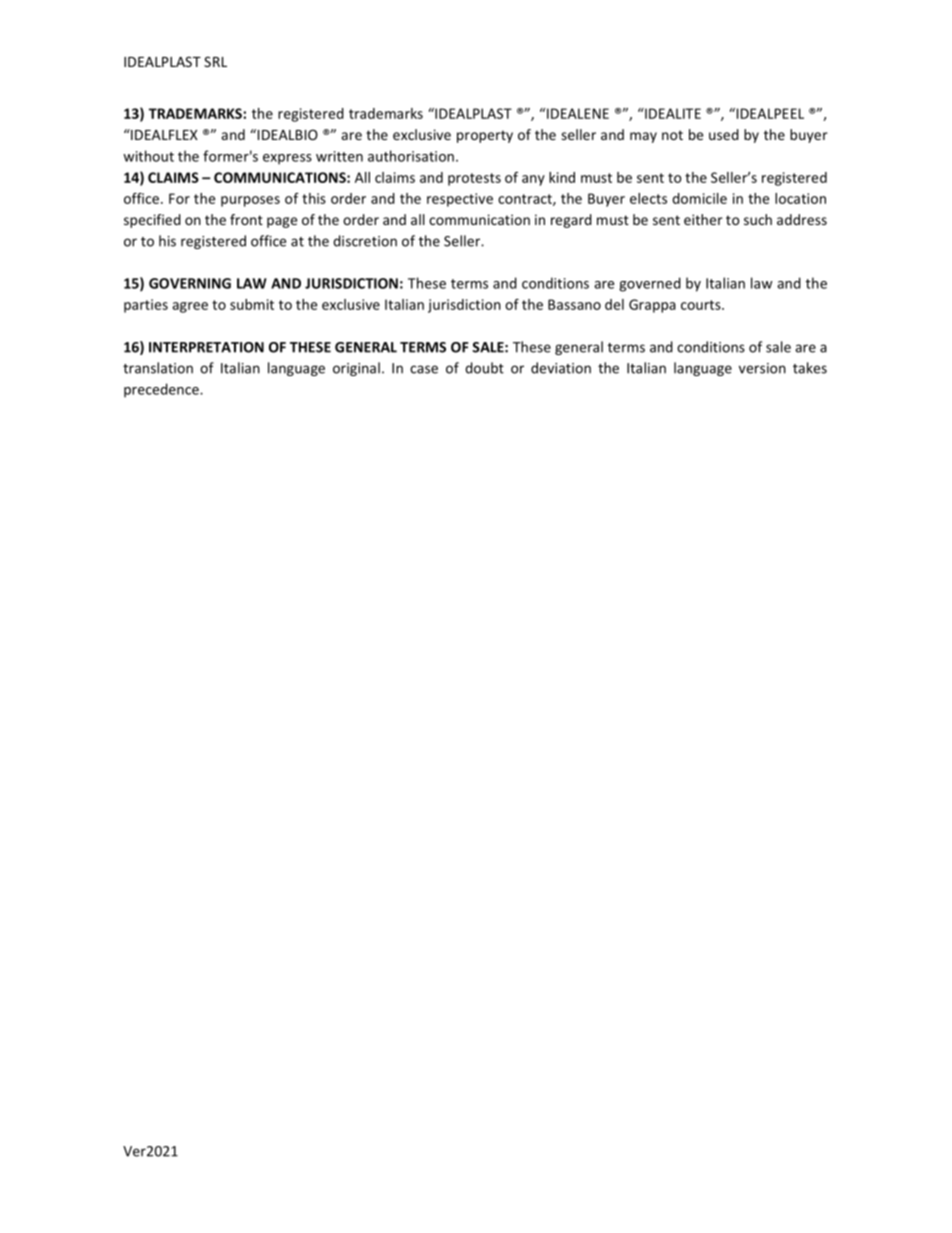 The width and height of the screenshot is (952, 1233). What do you see at coordinates (724, 134) in the screenshot?
I see `used` at bounding box center [724, 134].
